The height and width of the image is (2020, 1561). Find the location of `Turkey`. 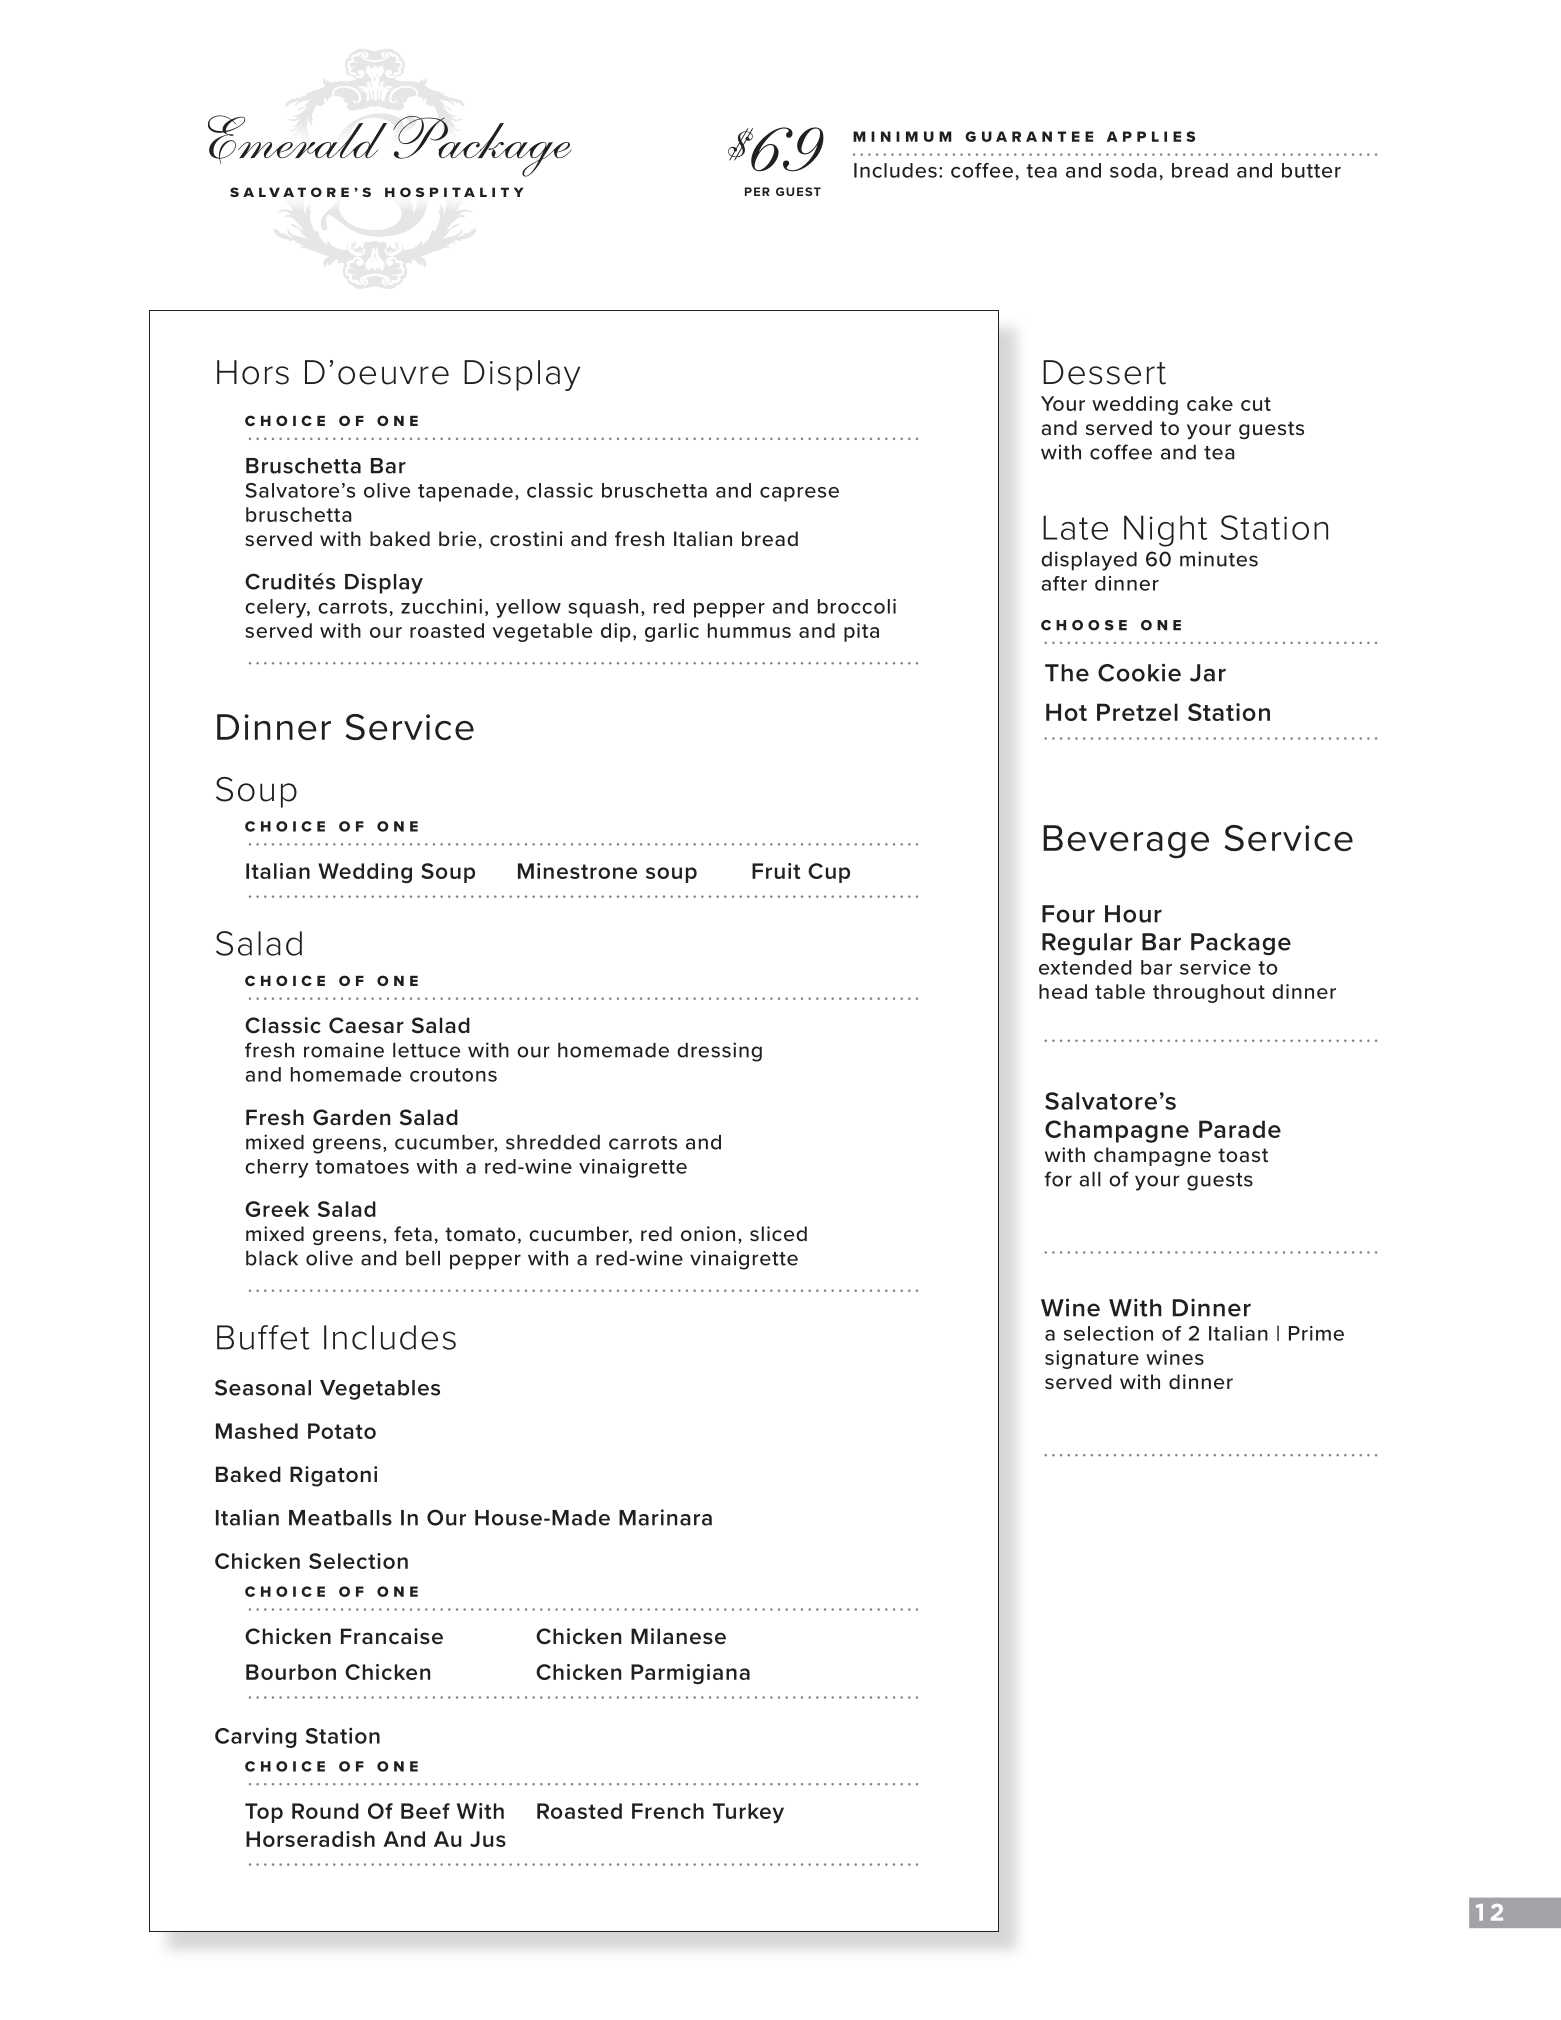

Turkey is located at coordinates (748, 1813).
